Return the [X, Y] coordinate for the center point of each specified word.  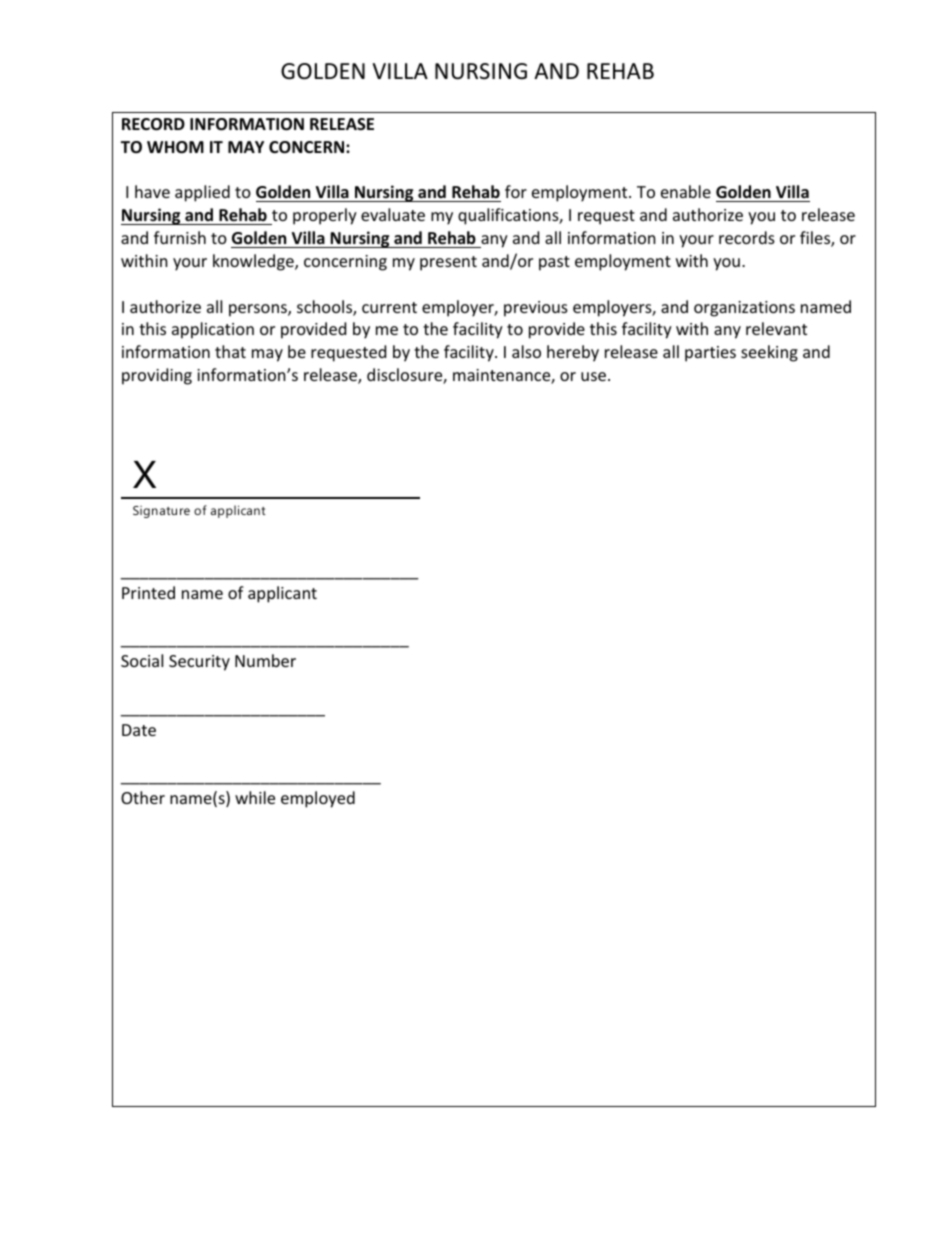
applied [202, 193]
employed [318, 799]
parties [710, 354]
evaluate [393, 214]
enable [686, 191]
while [255, 797]
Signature [161, 512]
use [593, 376]
